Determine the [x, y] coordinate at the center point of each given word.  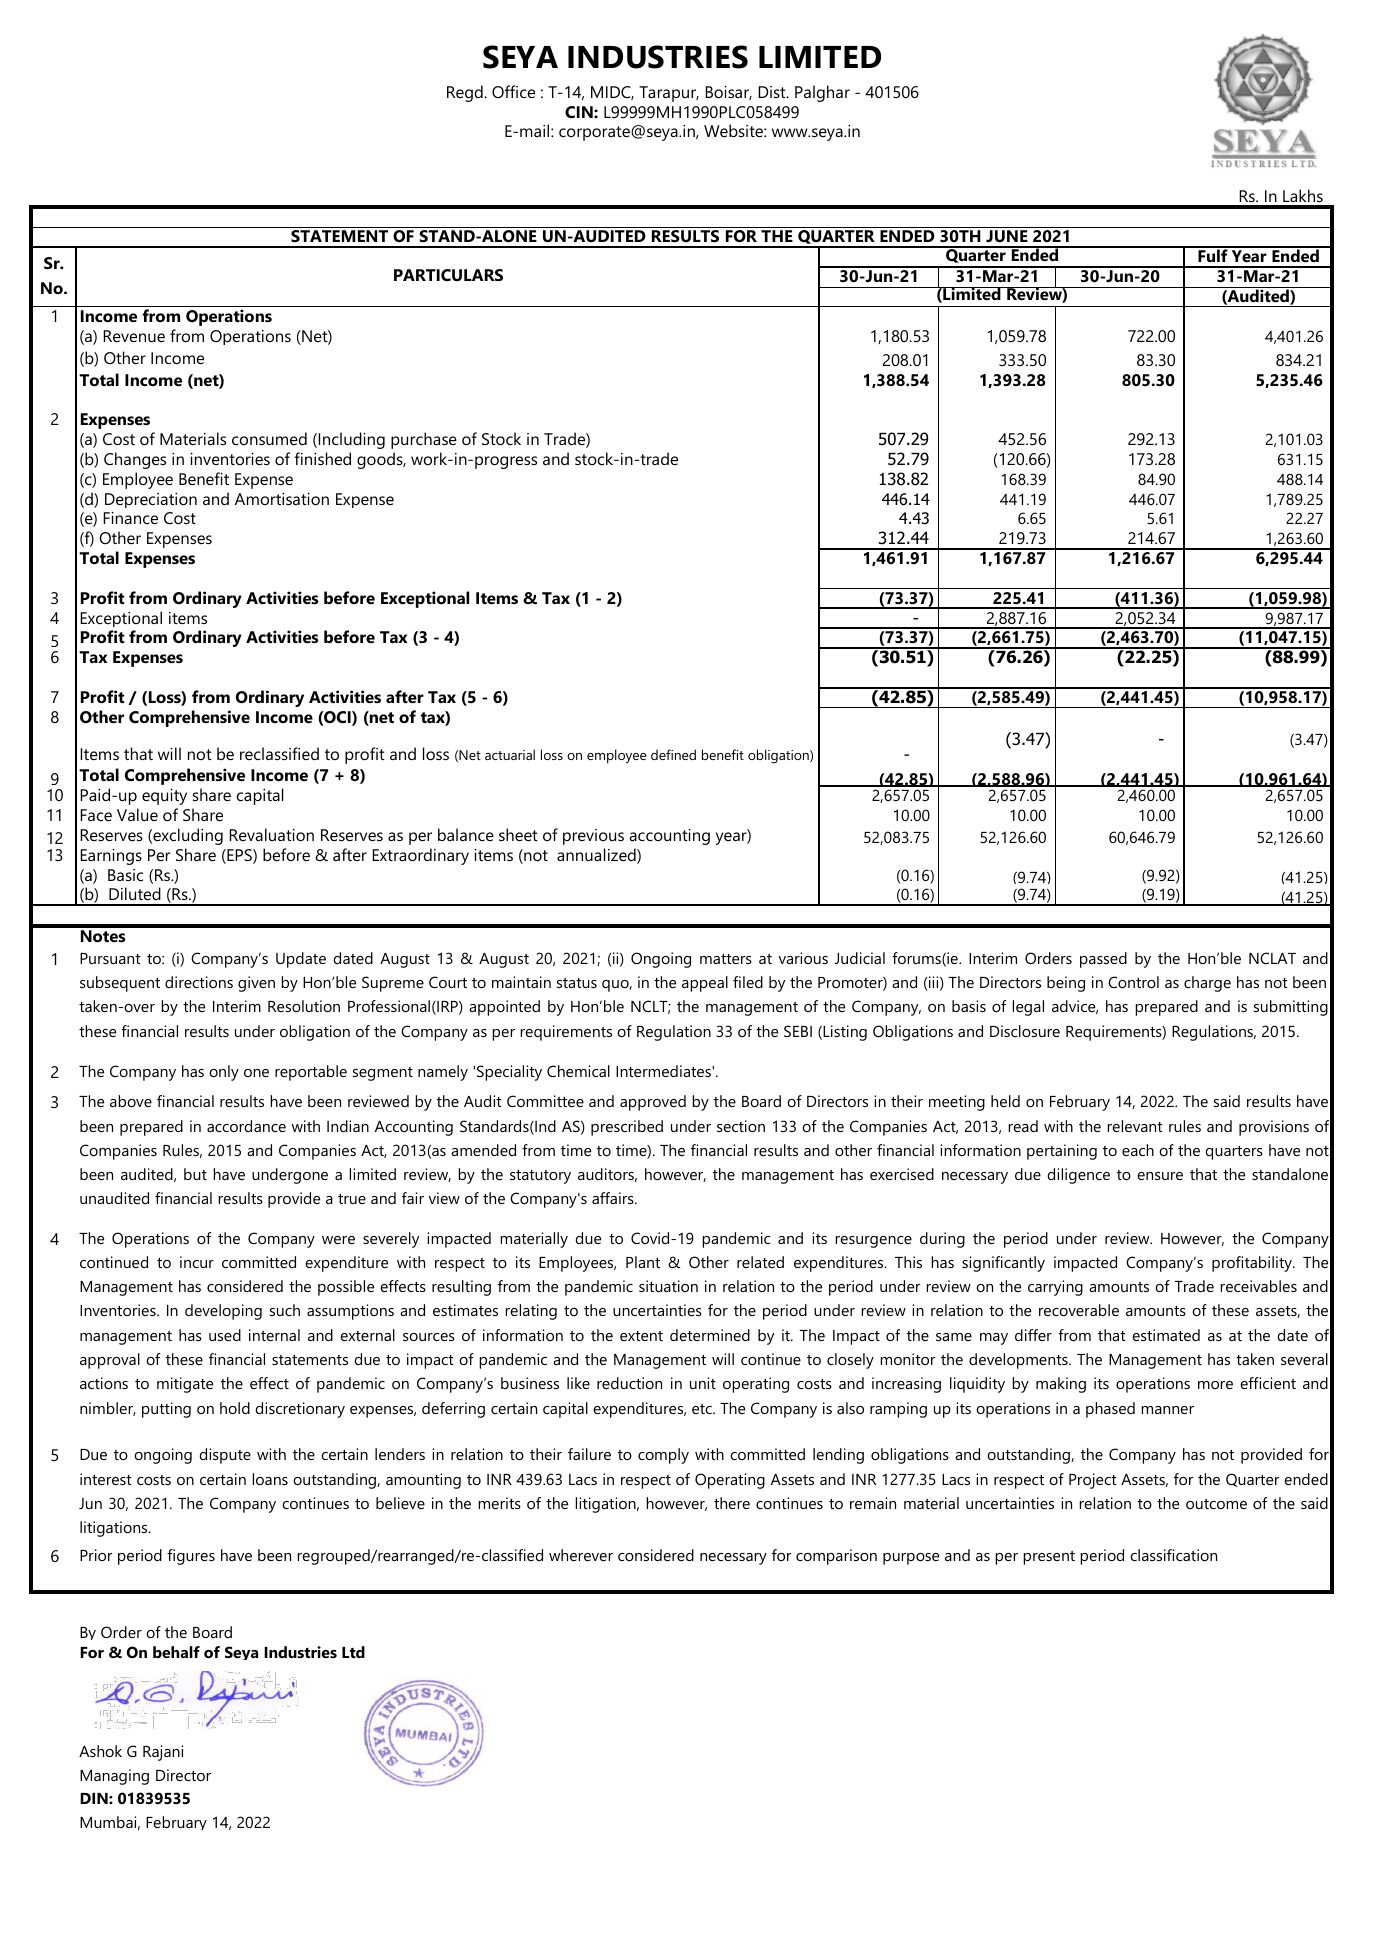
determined [710, 1335]
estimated [1166, 1335]
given [256, 984]
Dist [773, 92]
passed [1103, 960]
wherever [581, 1555]
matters [726, 959]
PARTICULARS [448, 275]
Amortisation [282, 499]
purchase [424, 440]
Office [513, 91]
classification [1173, 1555]
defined [673, 754]
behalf [176, 1652]
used [225, 1335]
